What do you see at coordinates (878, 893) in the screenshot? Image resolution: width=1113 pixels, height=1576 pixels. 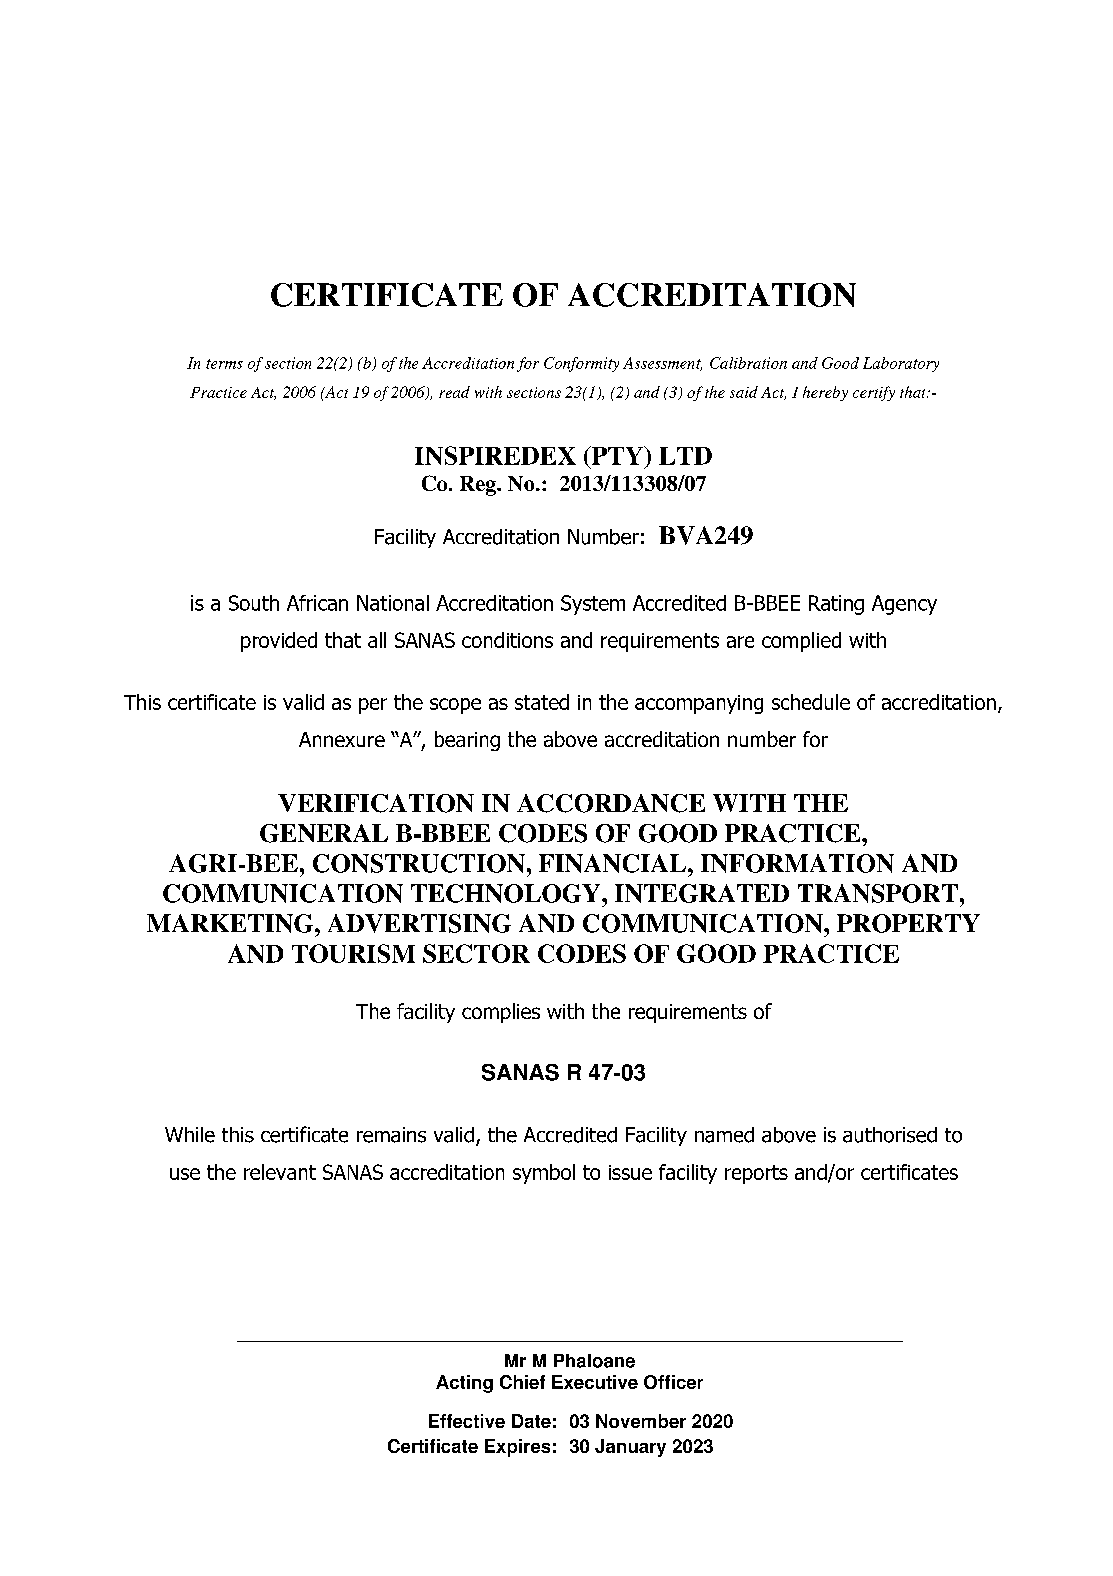 I see `TRANSPORT` at bounding box center [878, 893].
